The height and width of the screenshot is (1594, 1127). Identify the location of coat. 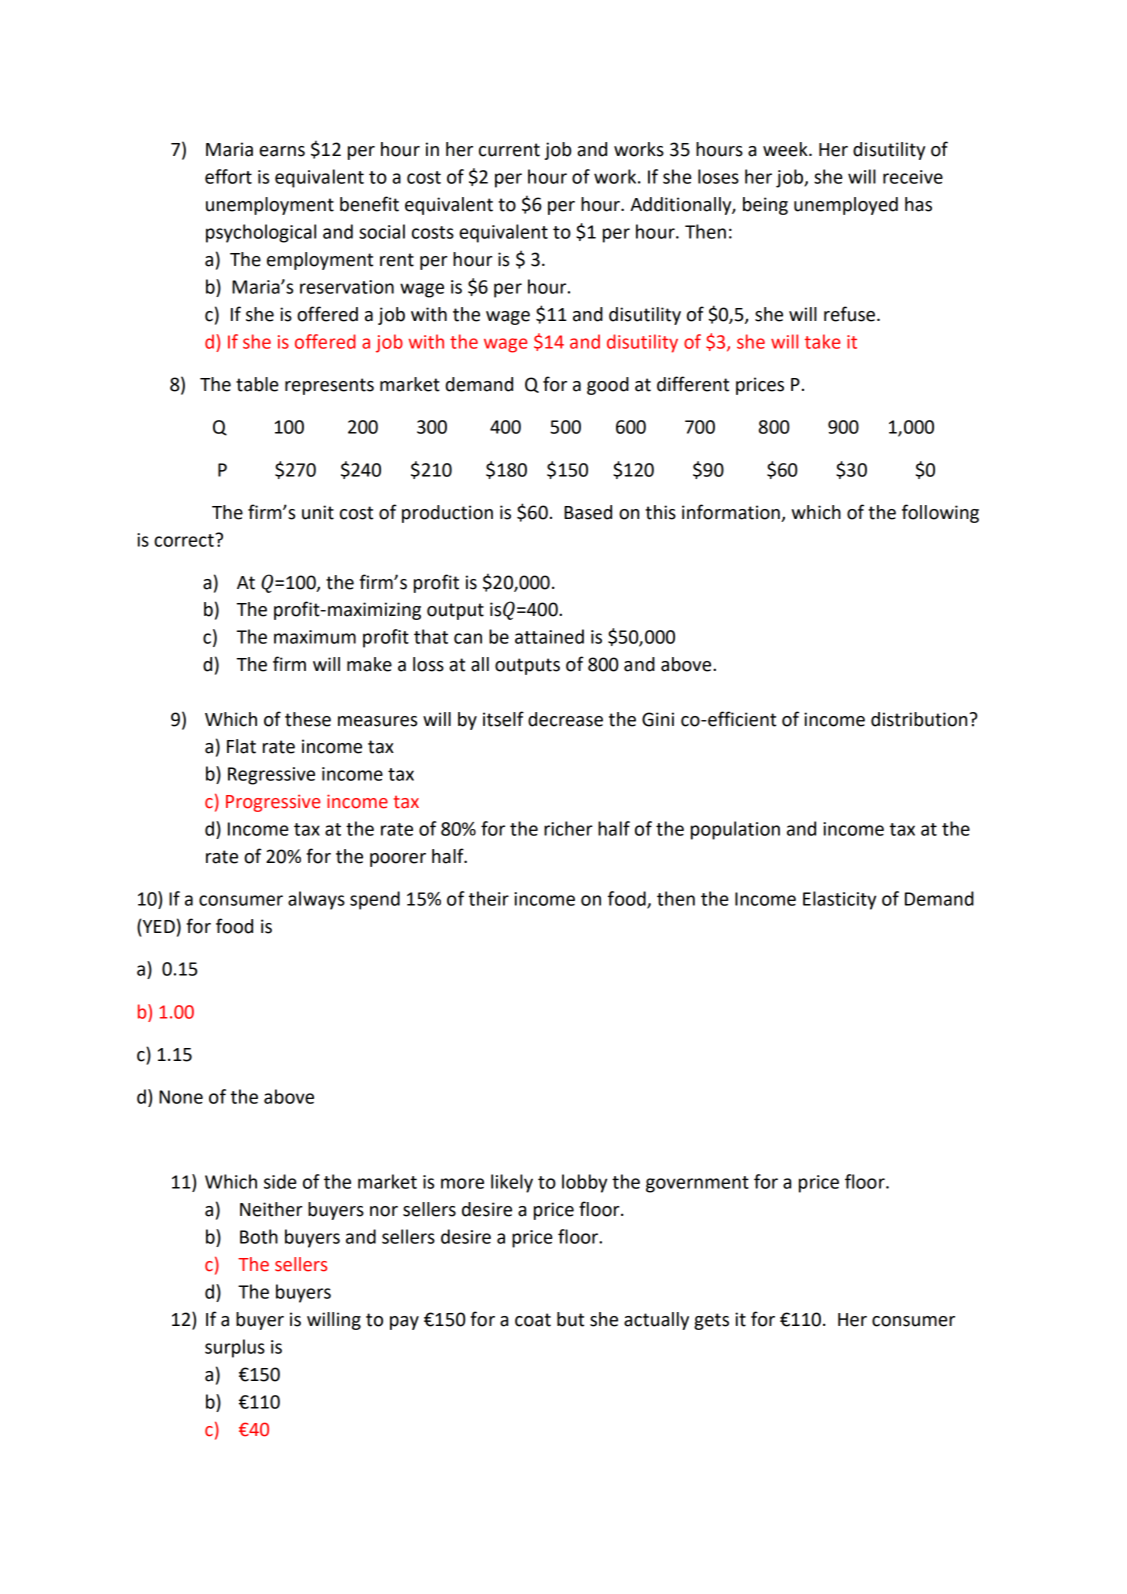
(533, 1320).
